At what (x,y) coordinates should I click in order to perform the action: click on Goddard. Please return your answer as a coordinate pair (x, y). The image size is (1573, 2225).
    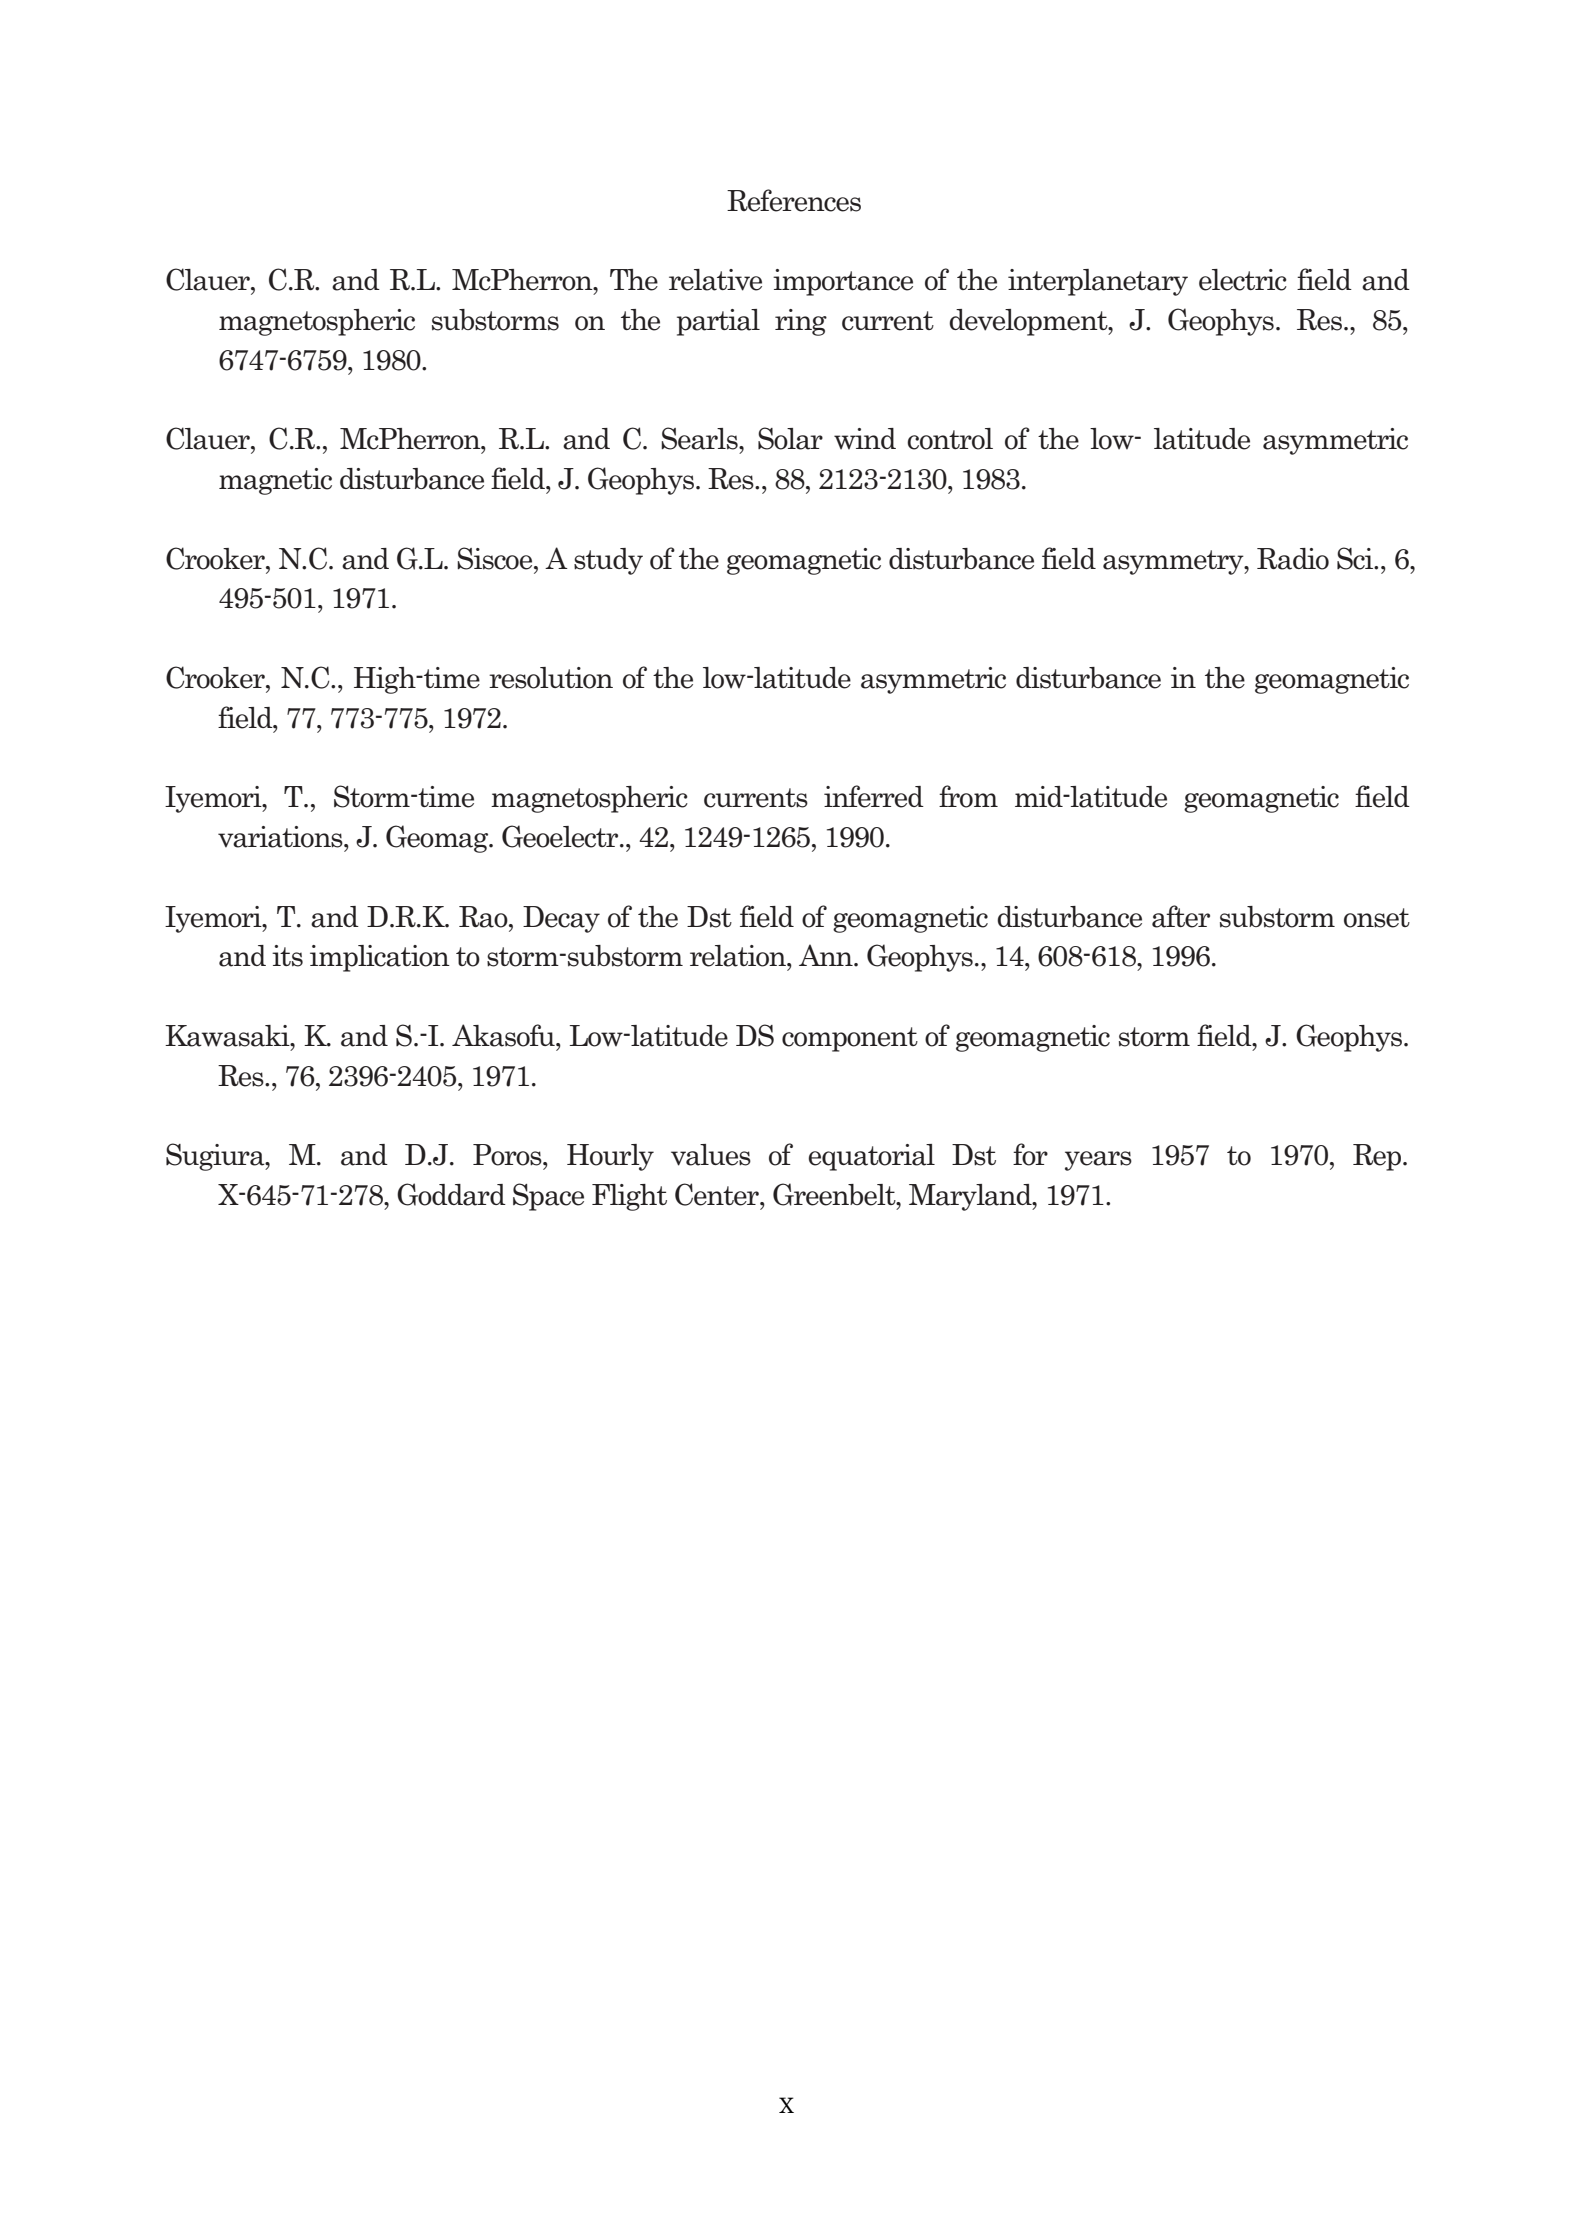
    Looking at the image, I should click on (451, 1194).
